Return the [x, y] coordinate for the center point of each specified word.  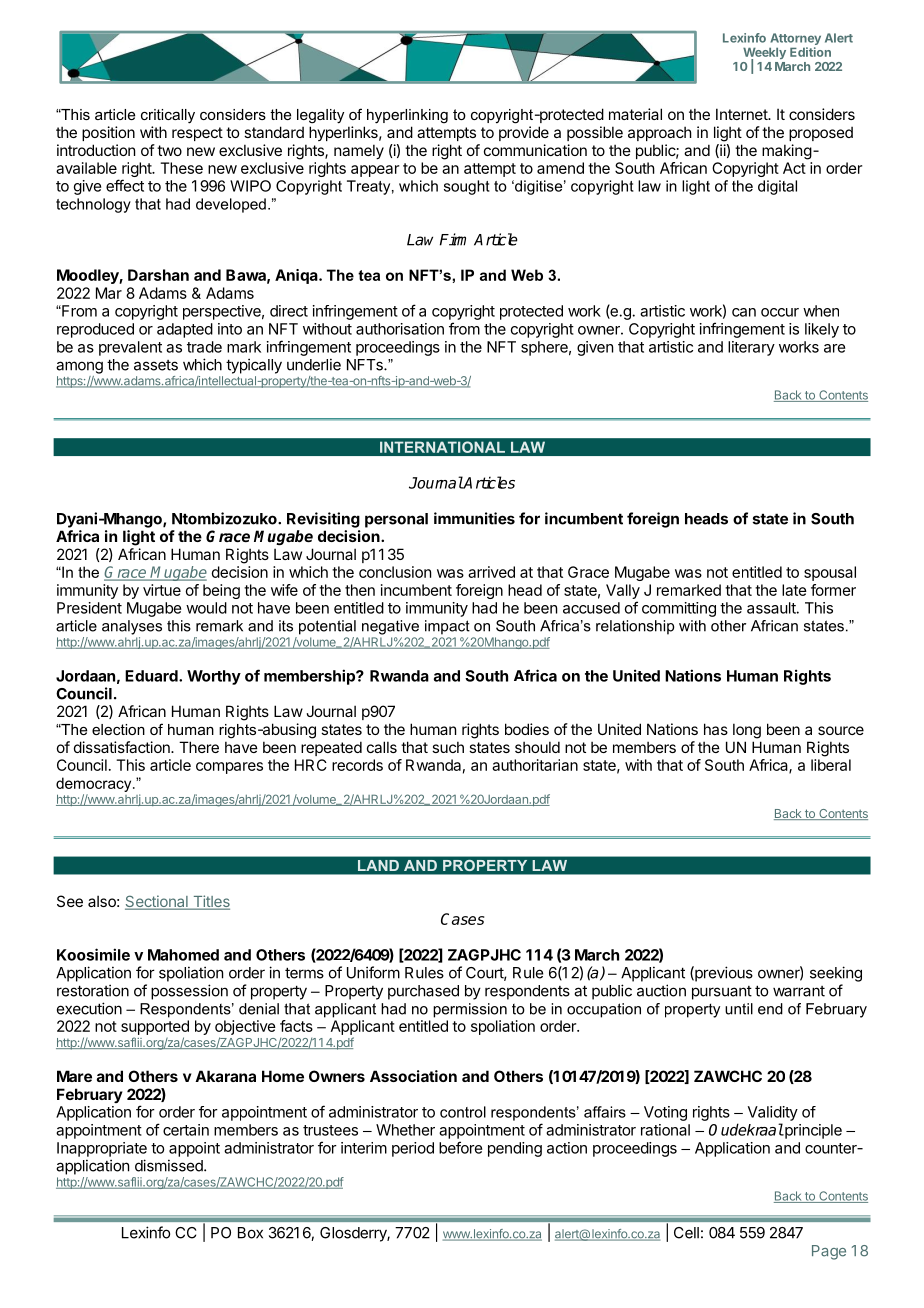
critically [168, 116]
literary [751, 348]
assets [156, 365]
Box [250, 1233]
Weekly [764, 54]
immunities [474, 518]
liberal [831, 765]
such [448, 747]
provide [524, 133]
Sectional [157, 902]
